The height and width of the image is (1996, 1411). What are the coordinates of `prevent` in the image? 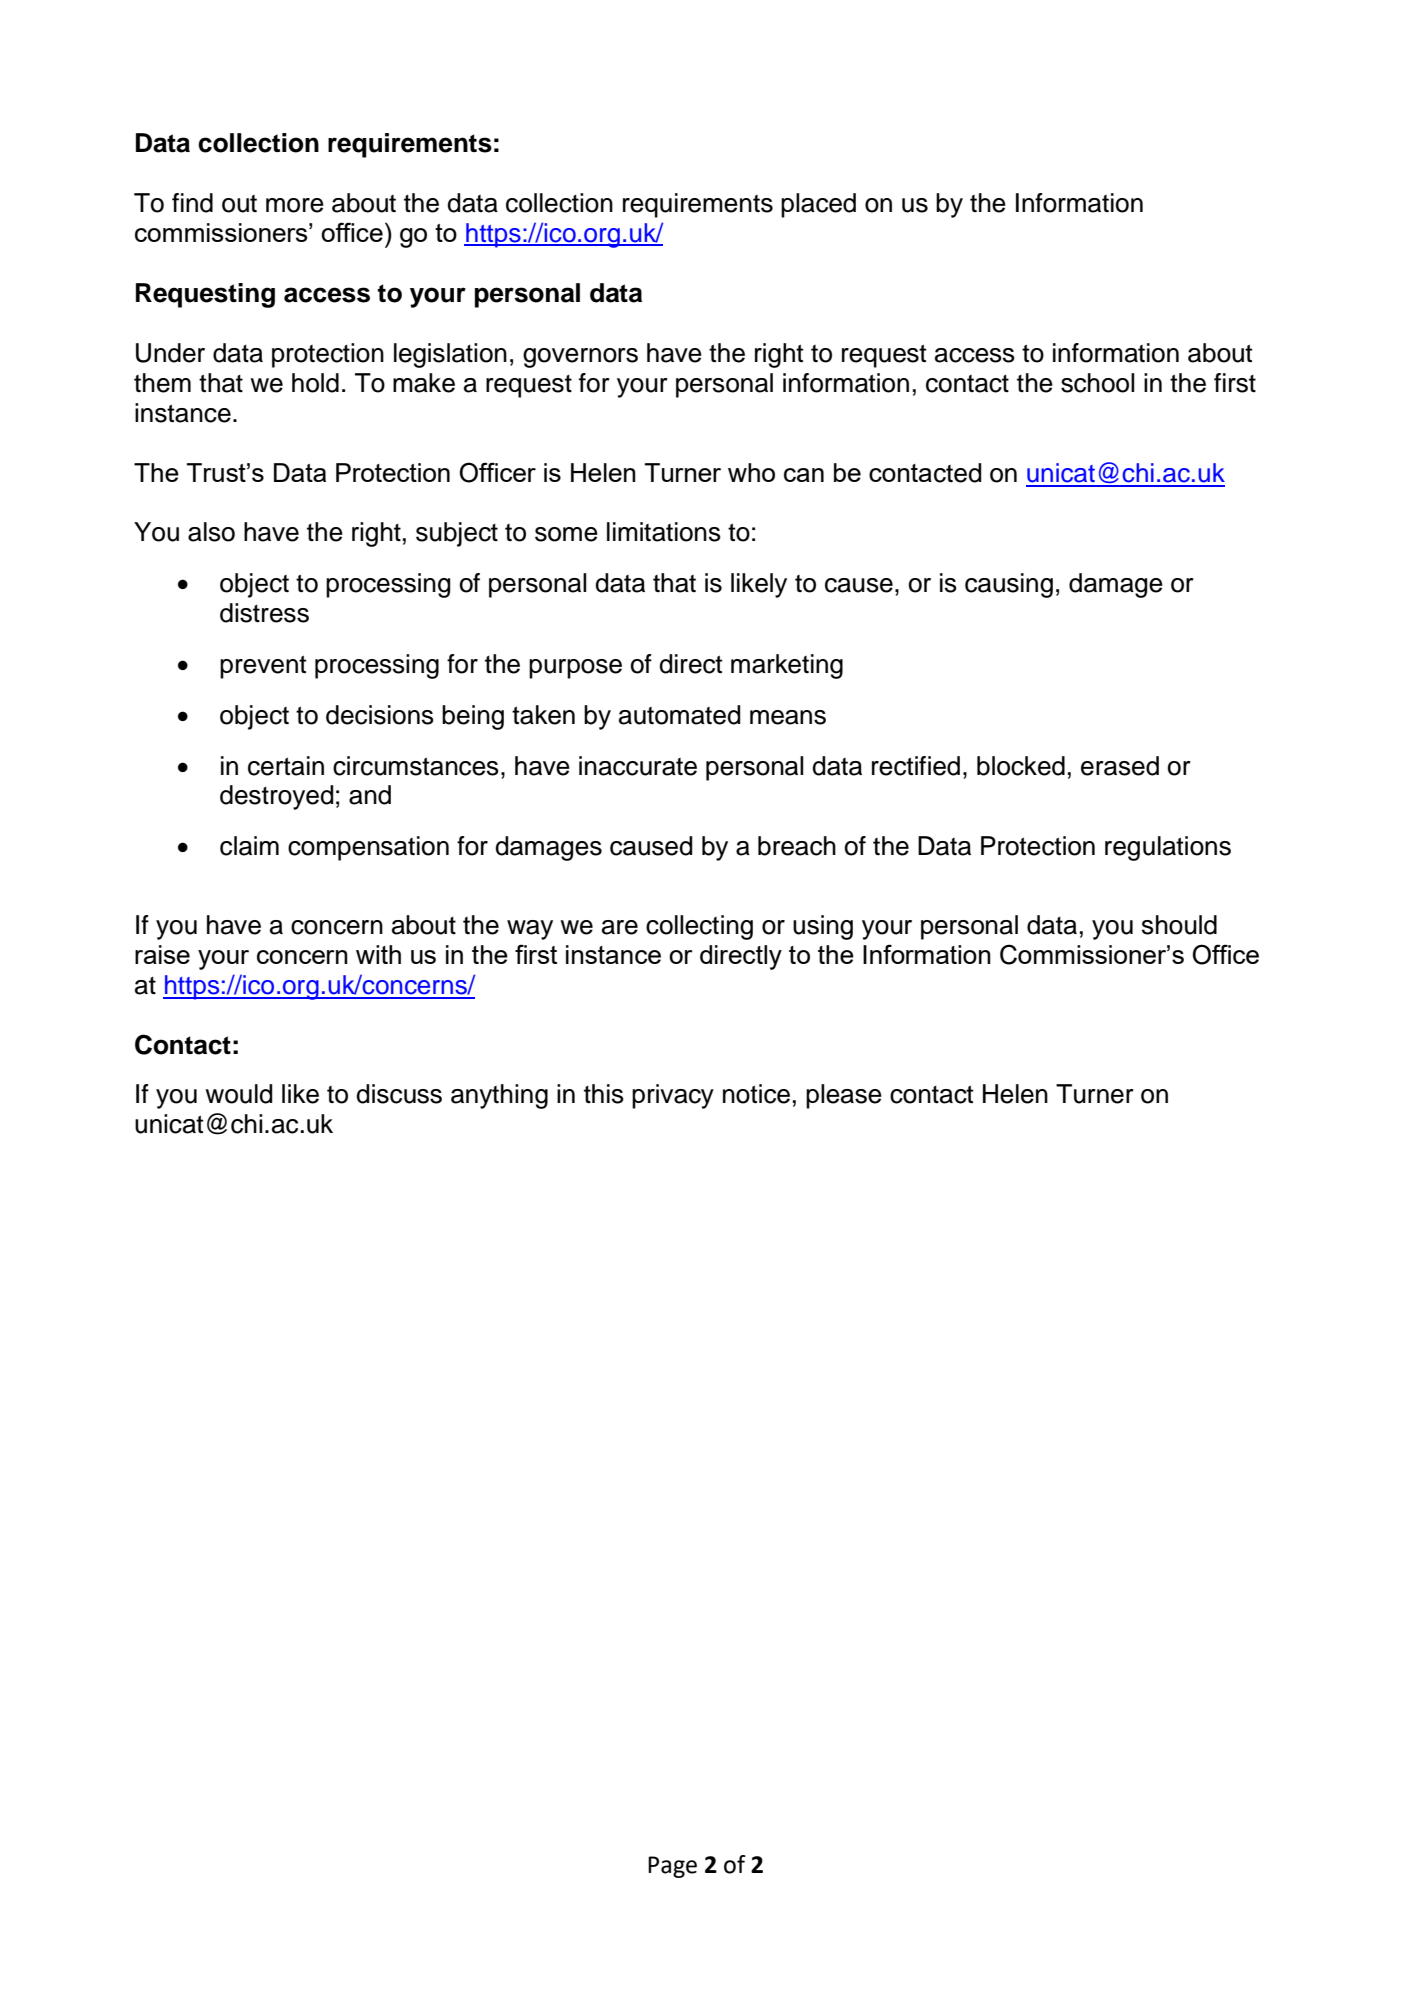 It's located at (263, 667).
